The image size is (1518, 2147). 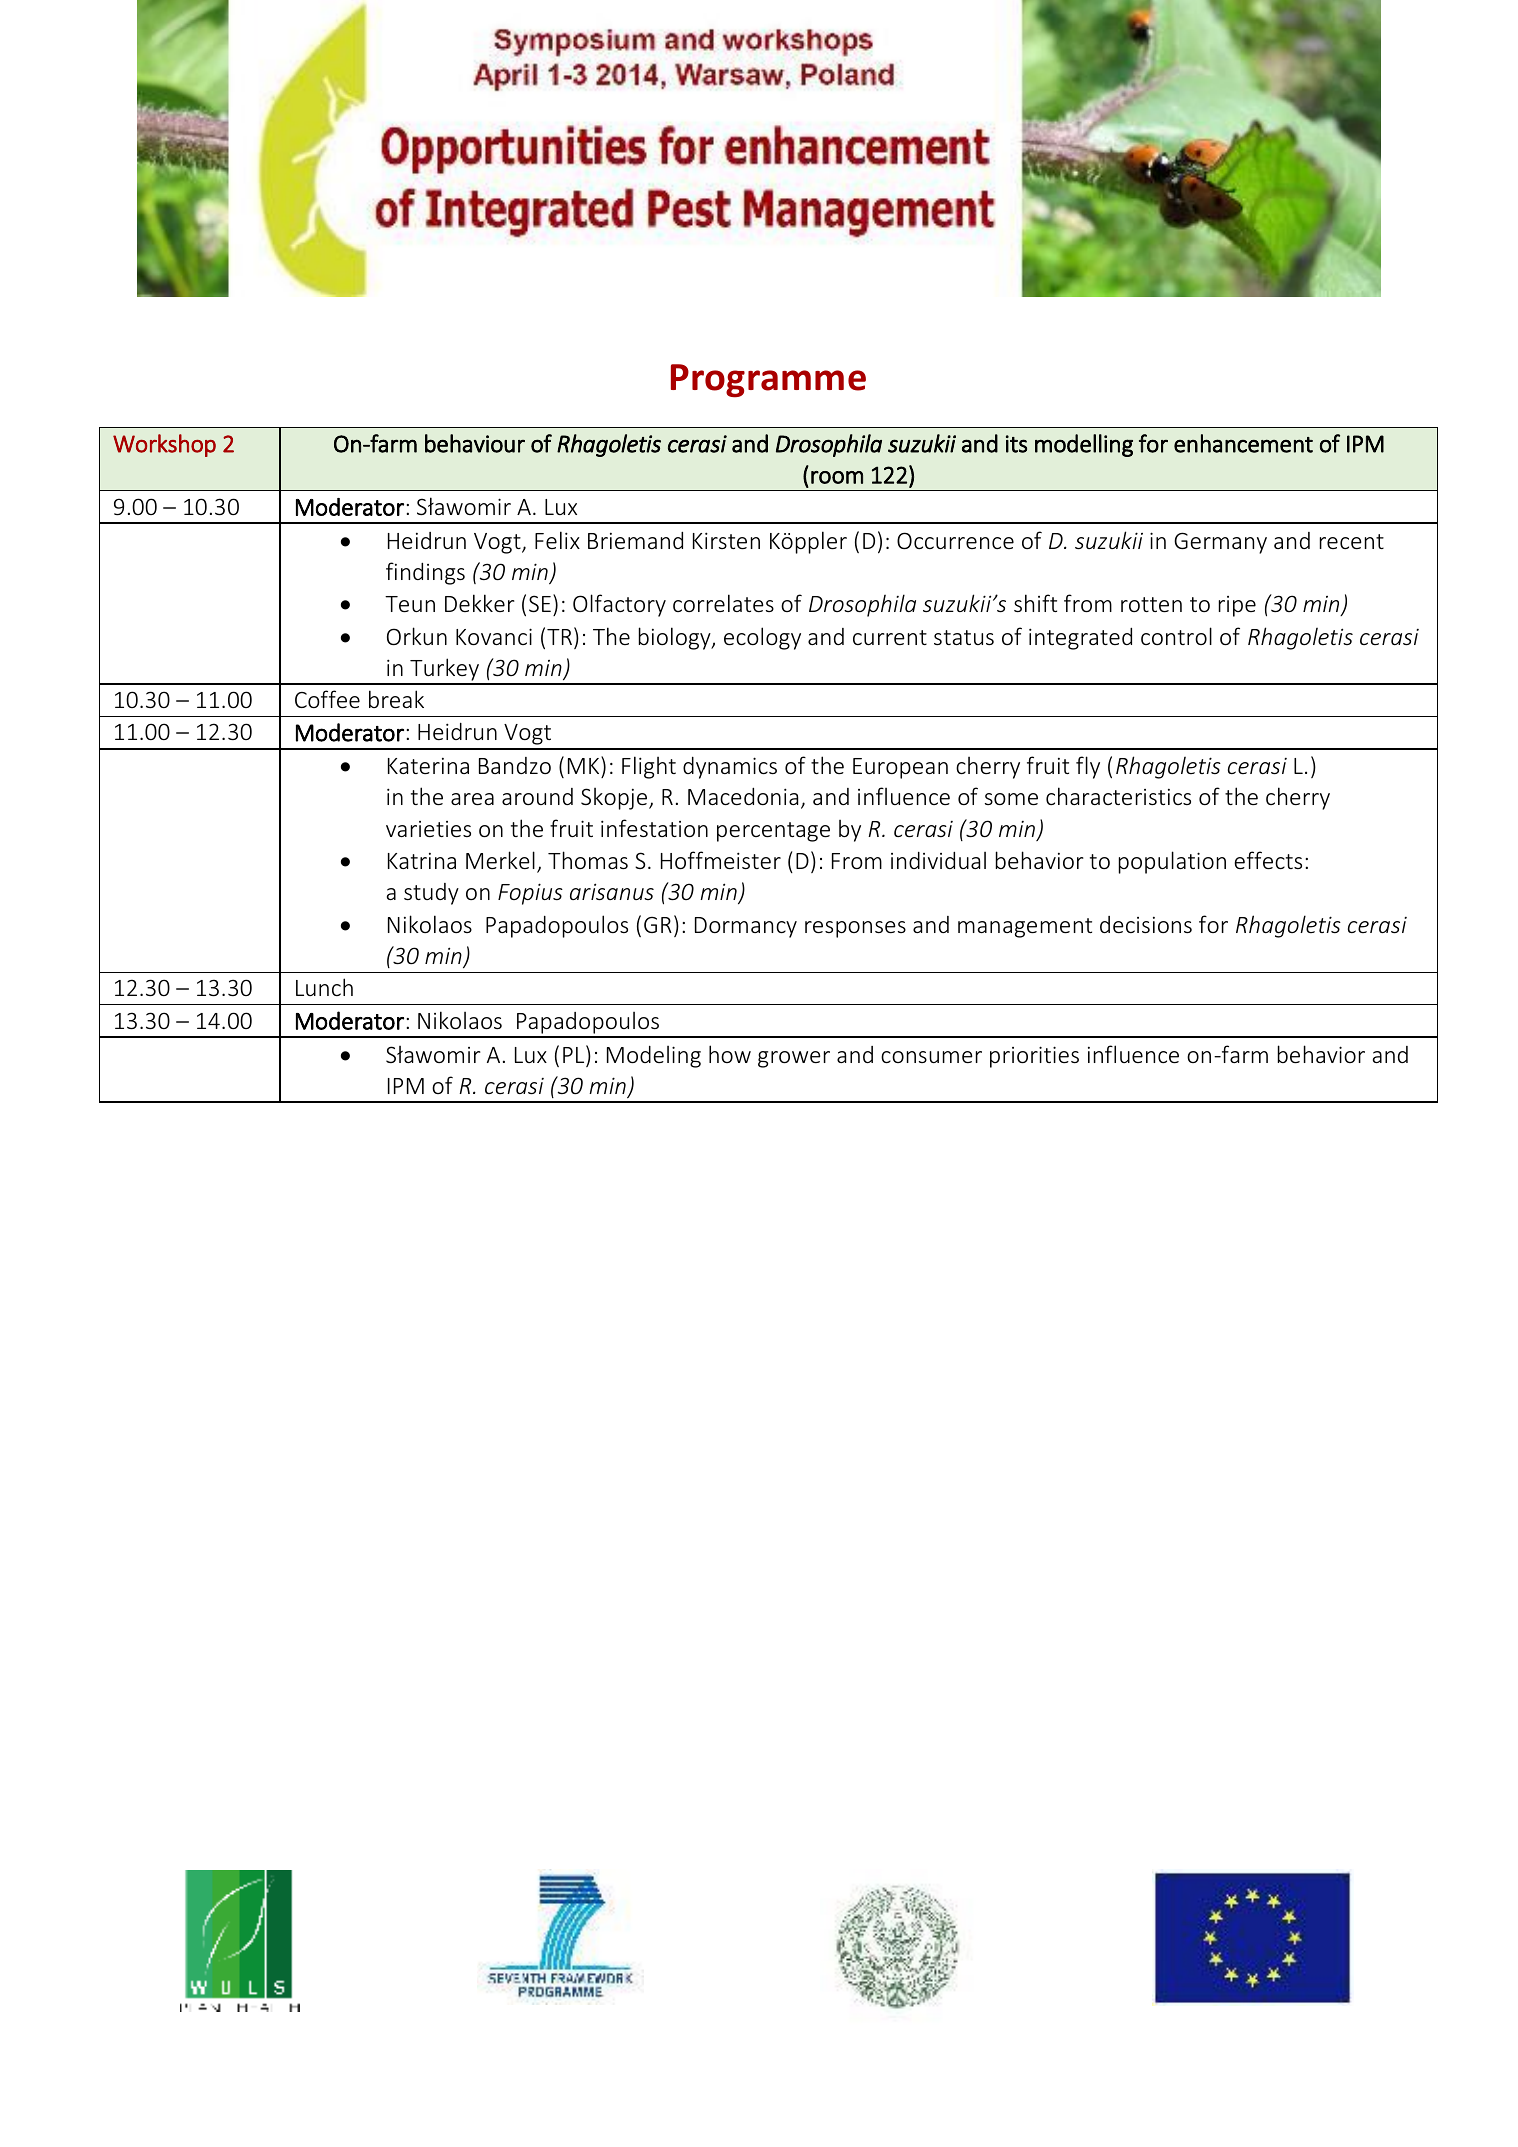 I want to click on Germany, so click(x=1220, y=543).
